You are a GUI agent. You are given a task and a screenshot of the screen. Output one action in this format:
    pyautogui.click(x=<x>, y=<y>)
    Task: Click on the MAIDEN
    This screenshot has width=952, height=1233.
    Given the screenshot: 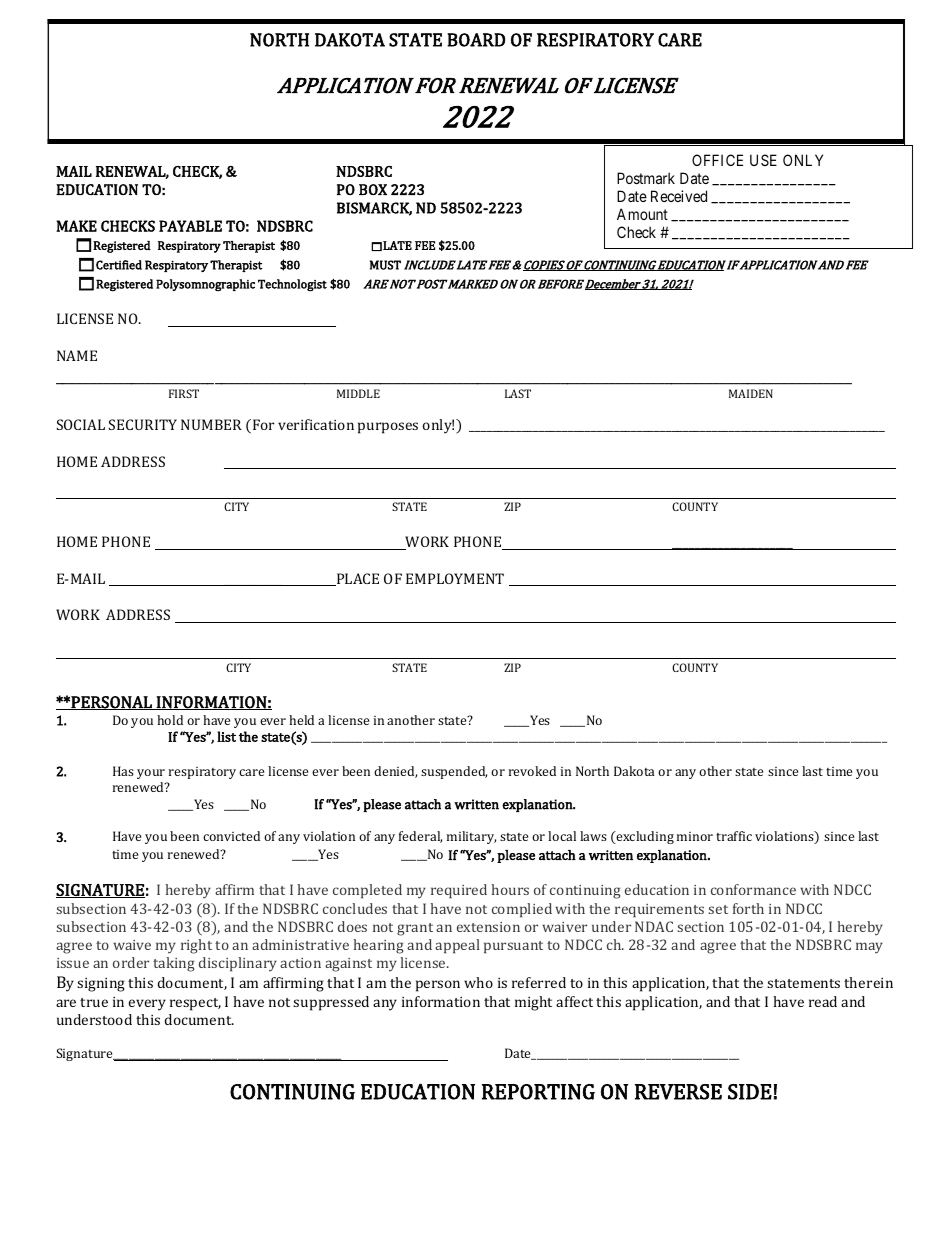 What is the action you would take?
    pyautogui.click(x=751, y=393)
